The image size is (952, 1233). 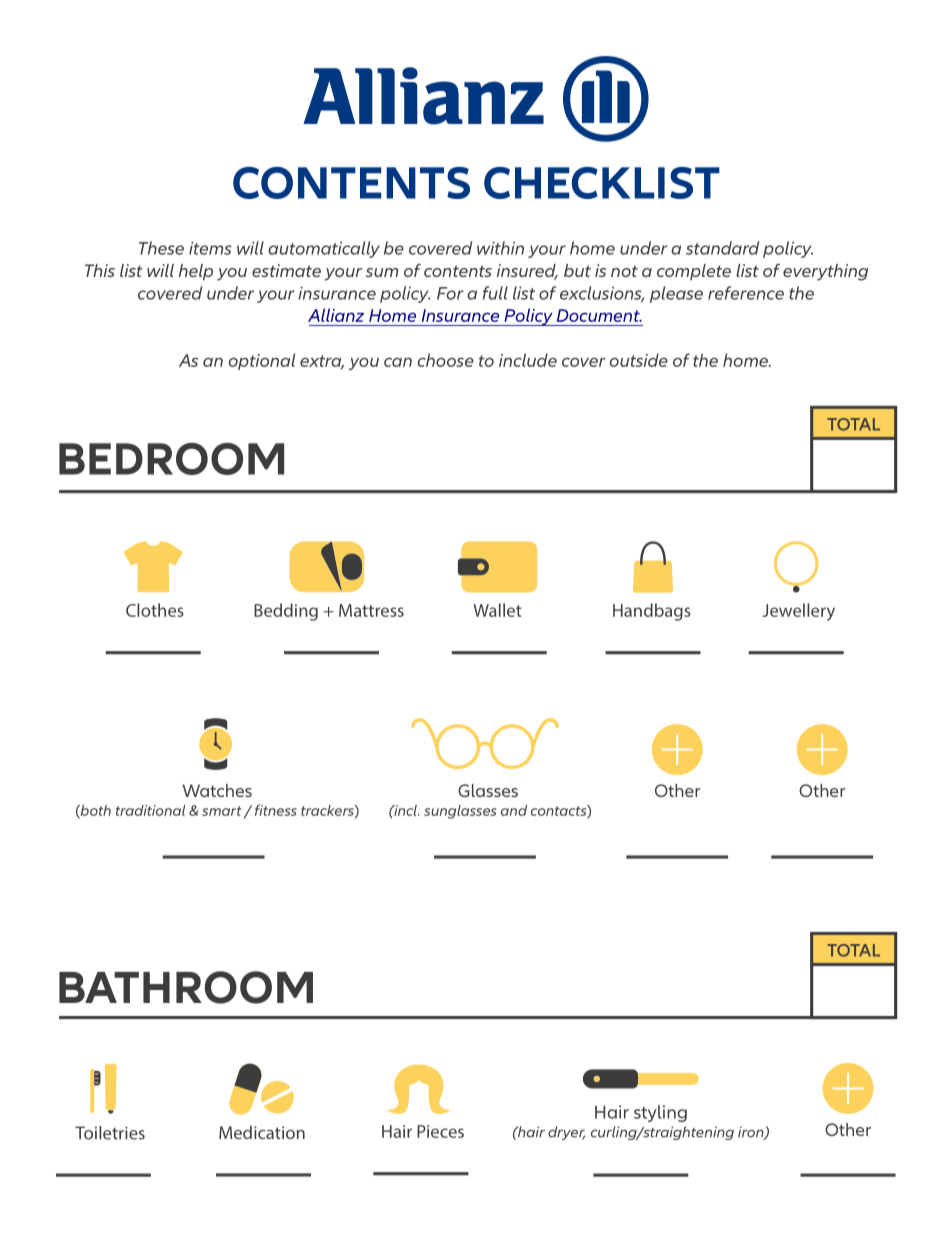 I want to click on Jewellery, so click(x=798, y=612).
